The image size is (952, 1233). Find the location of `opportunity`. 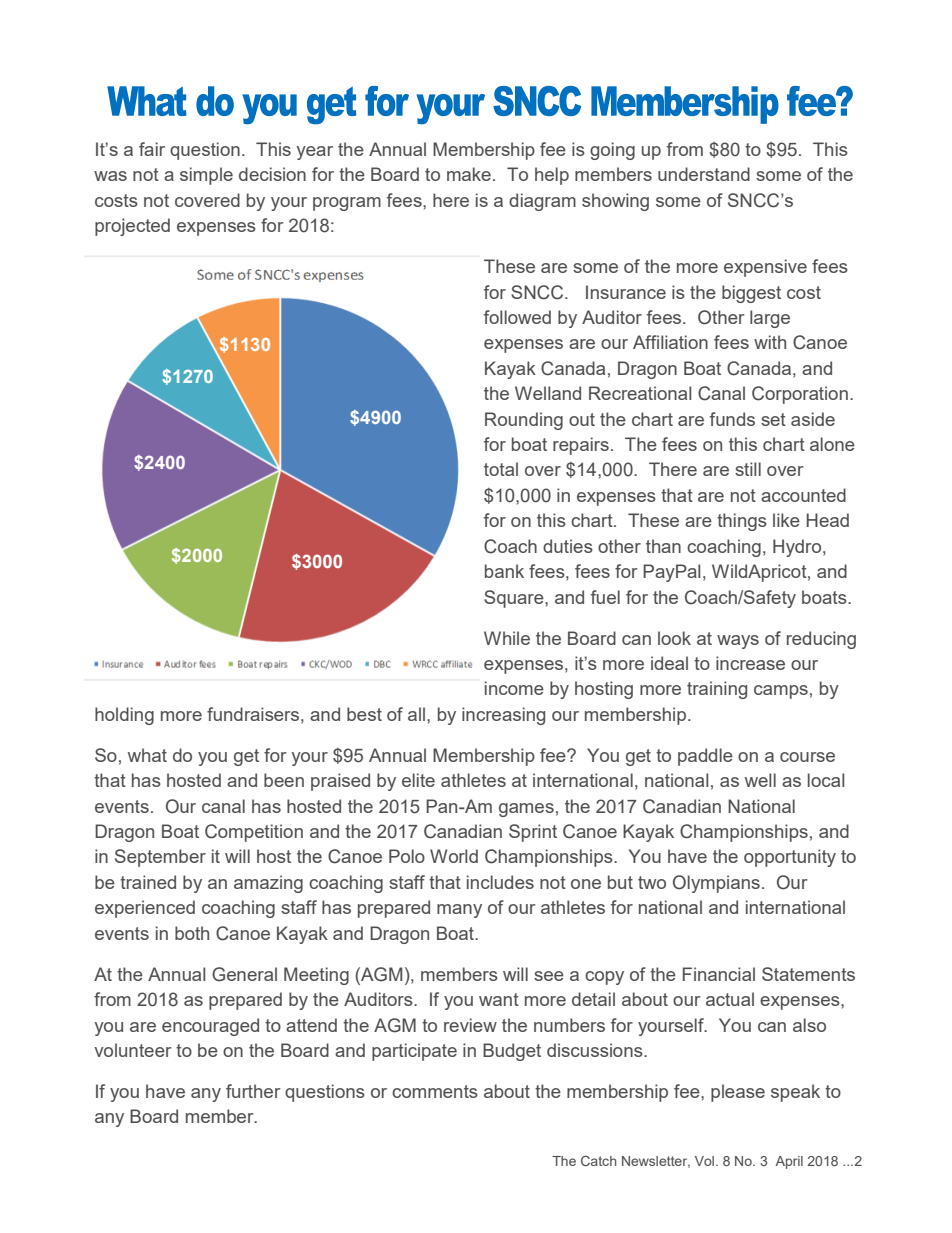

opportunity is located at coordinates (790, 858).
